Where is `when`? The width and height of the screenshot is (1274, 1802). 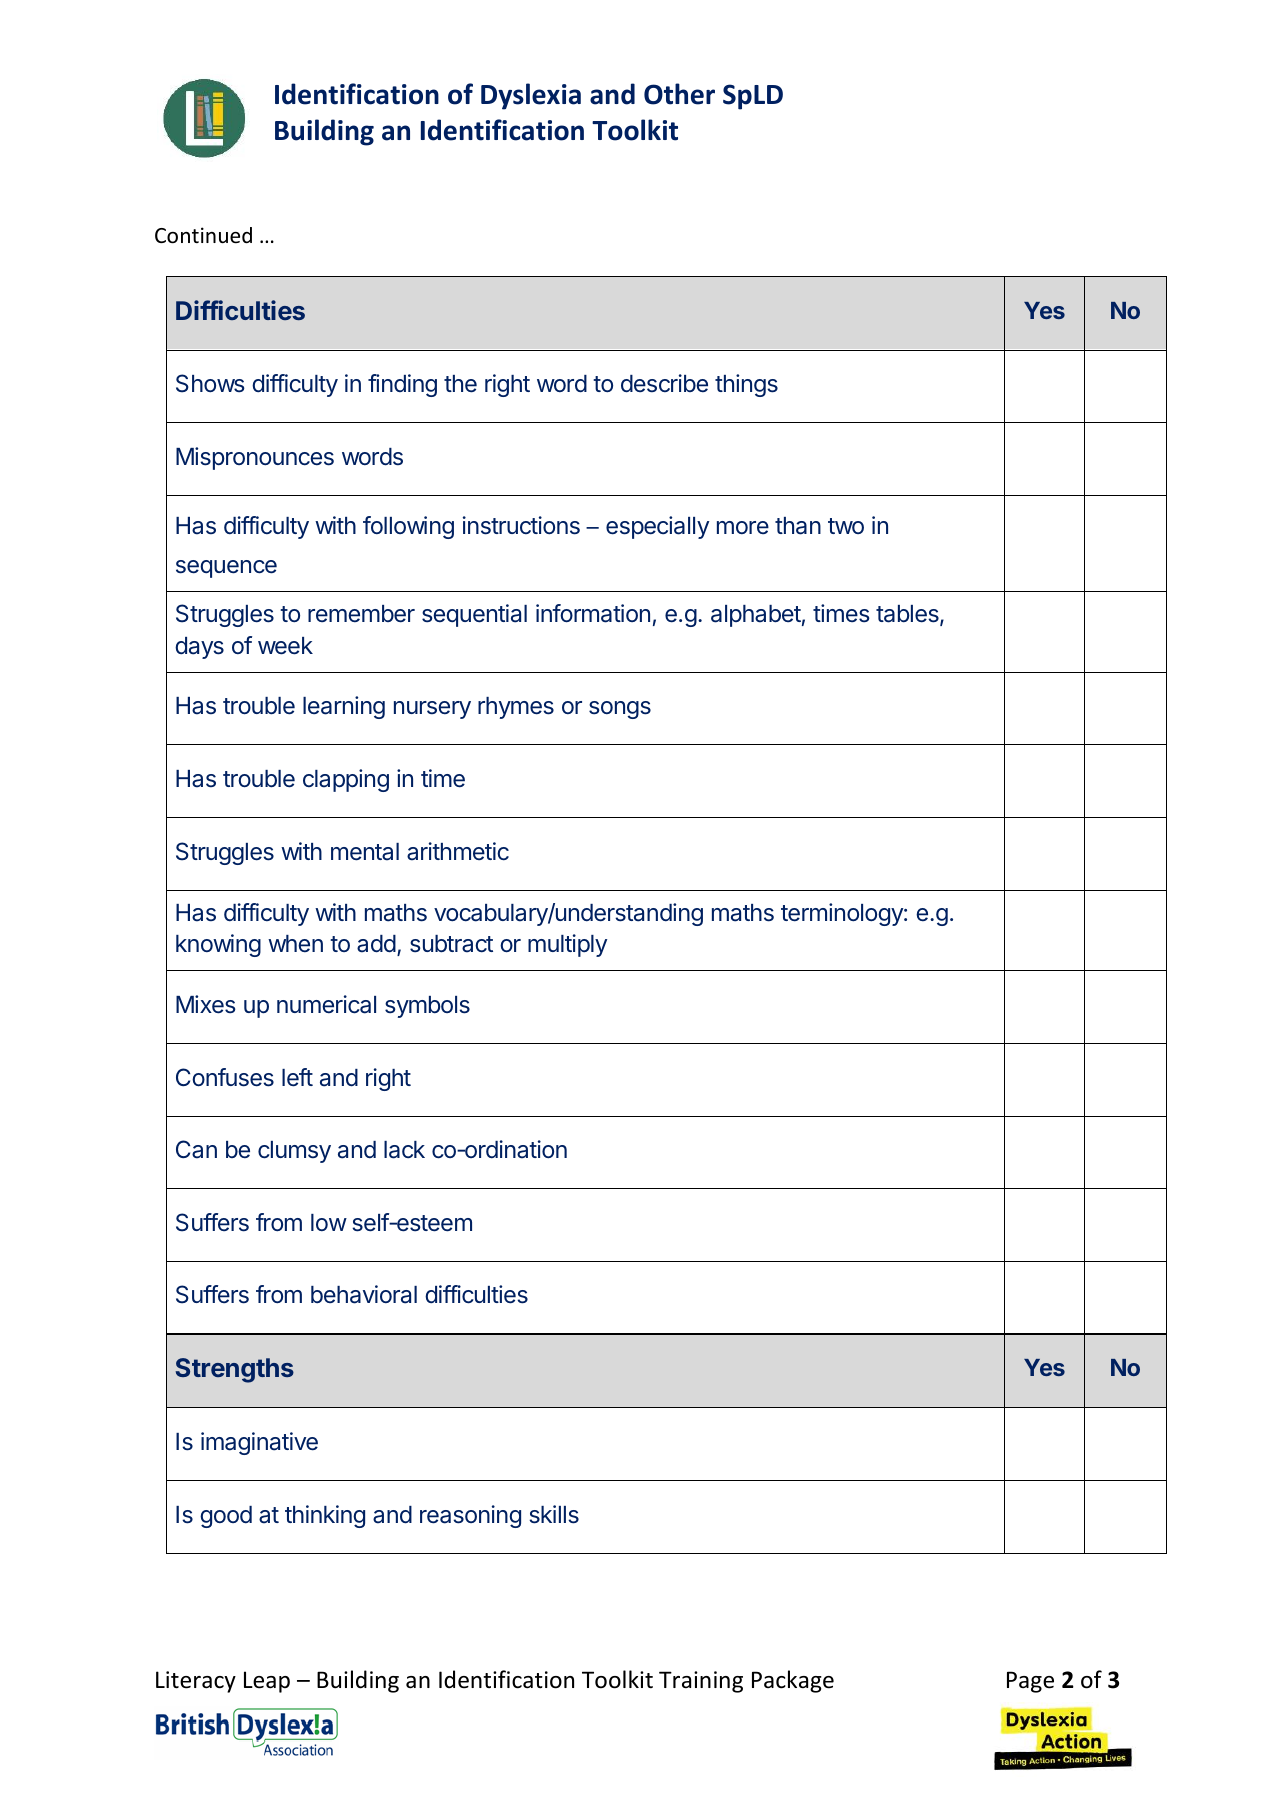 when is located at coordinates (295, 943).
